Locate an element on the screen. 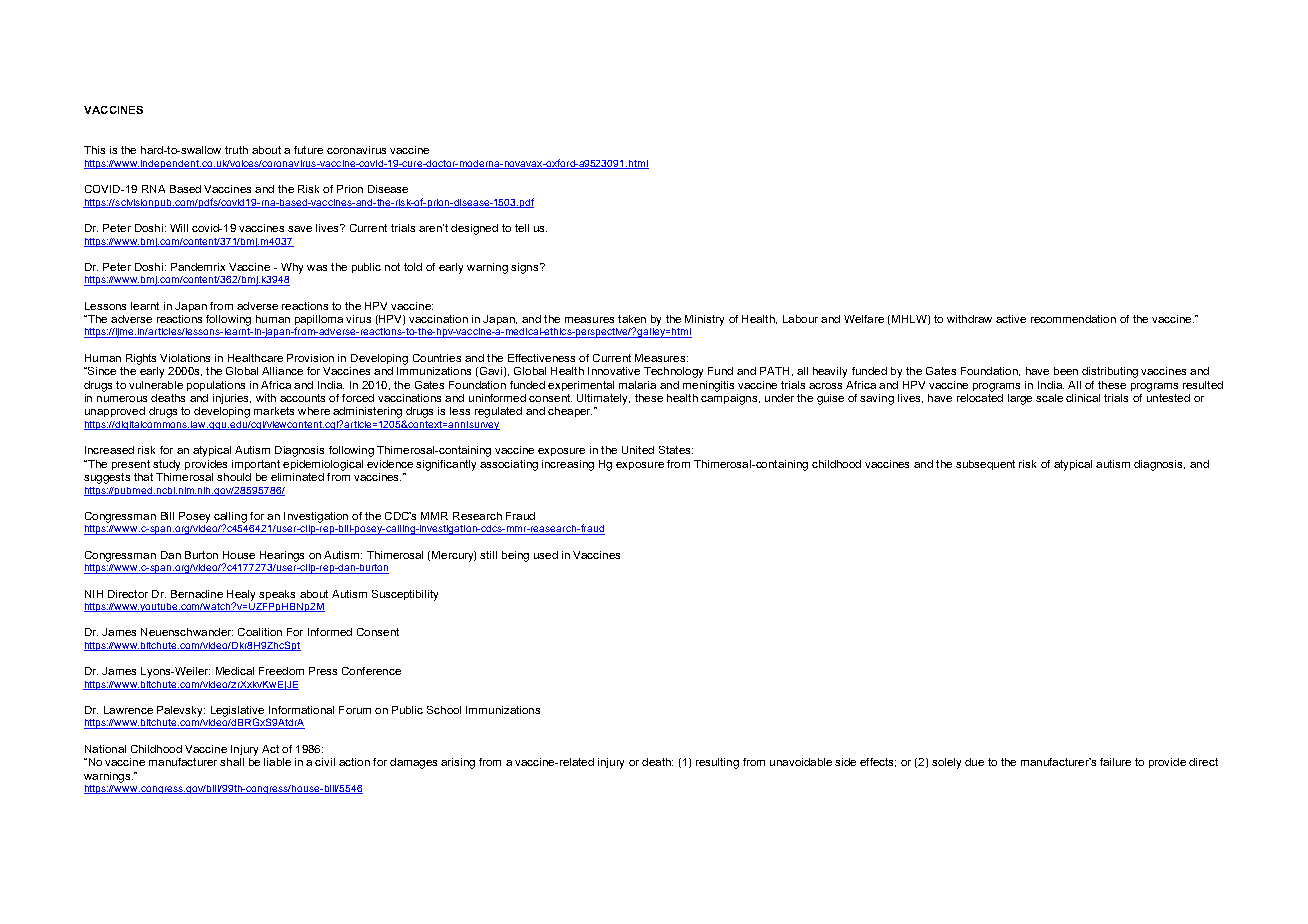 This screenshot has height=924, width=1308. Research is located at coordinates (477, 516).
